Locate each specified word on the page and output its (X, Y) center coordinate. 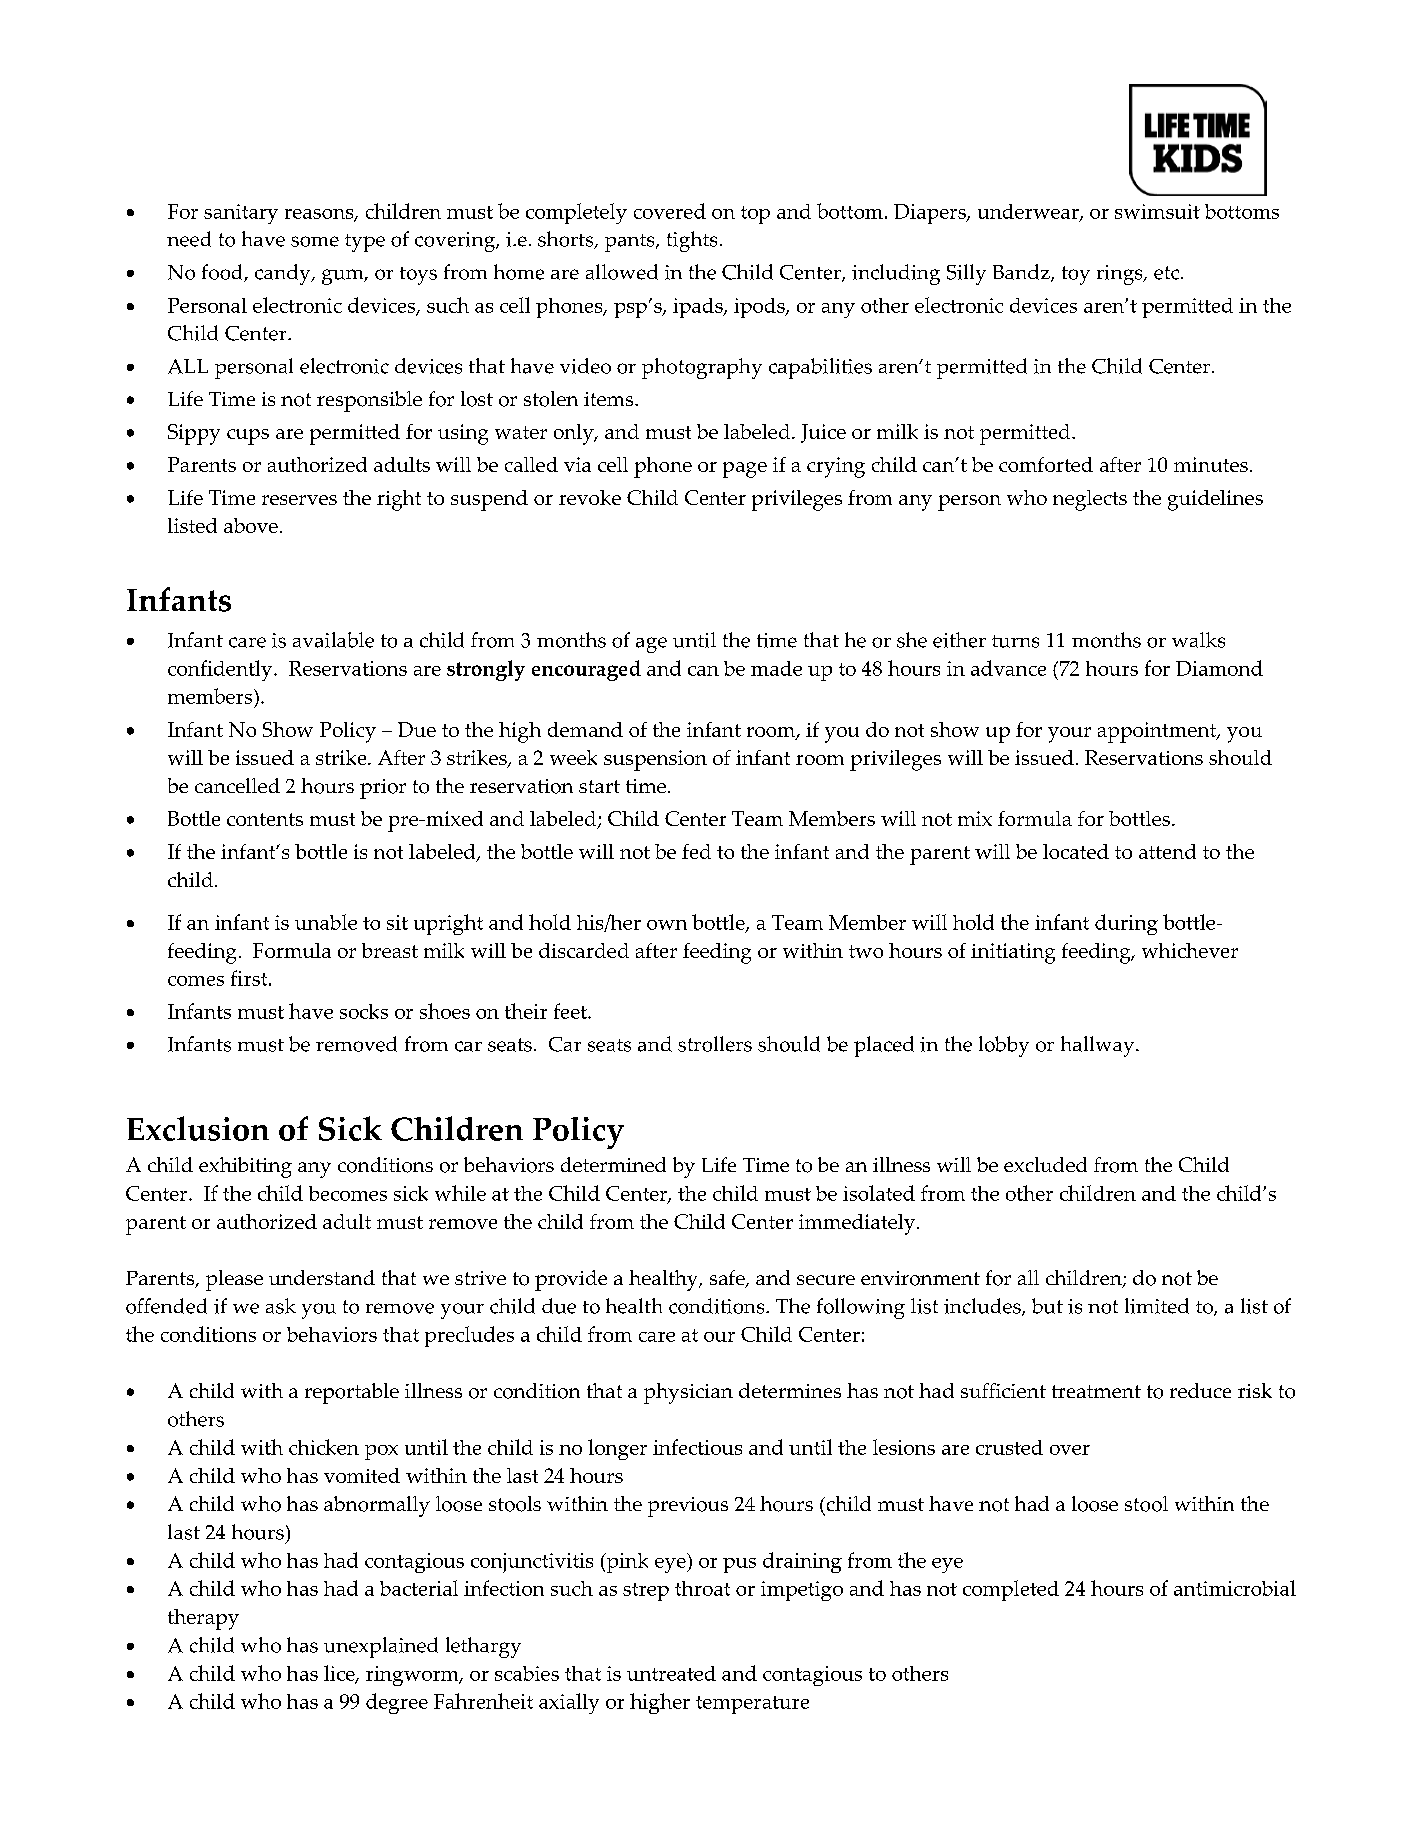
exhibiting (245, 1167)
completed (1011, 1590)
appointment (1158, 732)
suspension (655, 760)
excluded (1045, 1164)
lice (340, 1674)
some (315, 241)
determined (613, 1164)
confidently (221, 670)
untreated (671, 1673)
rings (1121, 275)
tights (692, 241)
